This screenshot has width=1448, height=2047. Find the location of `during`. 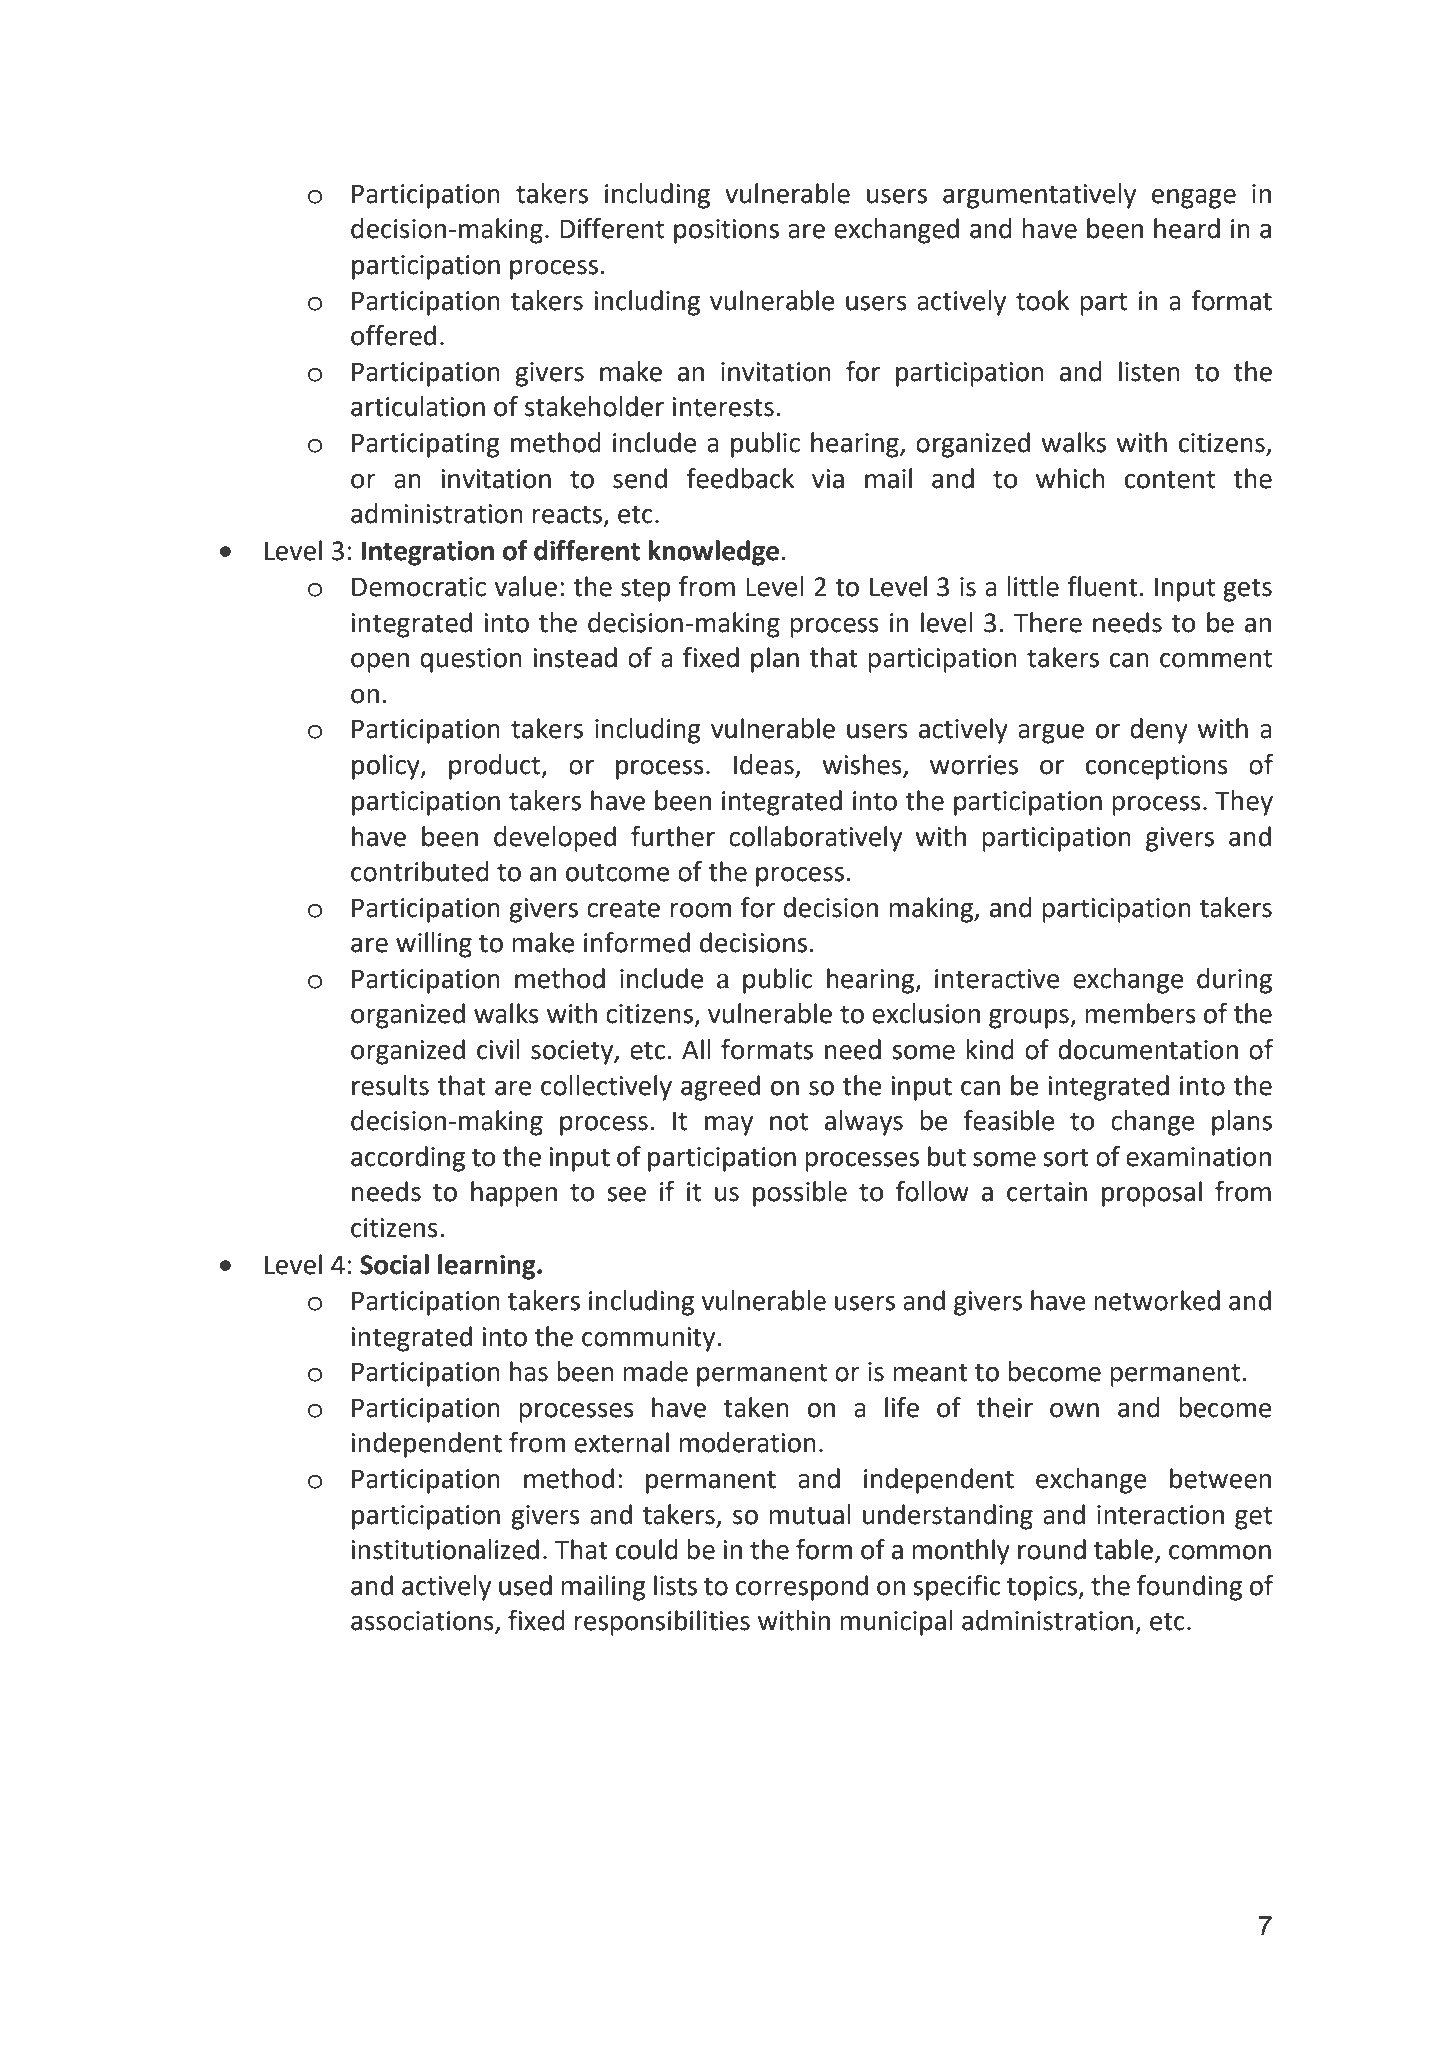

during is located at coordinates (1234, 981).
